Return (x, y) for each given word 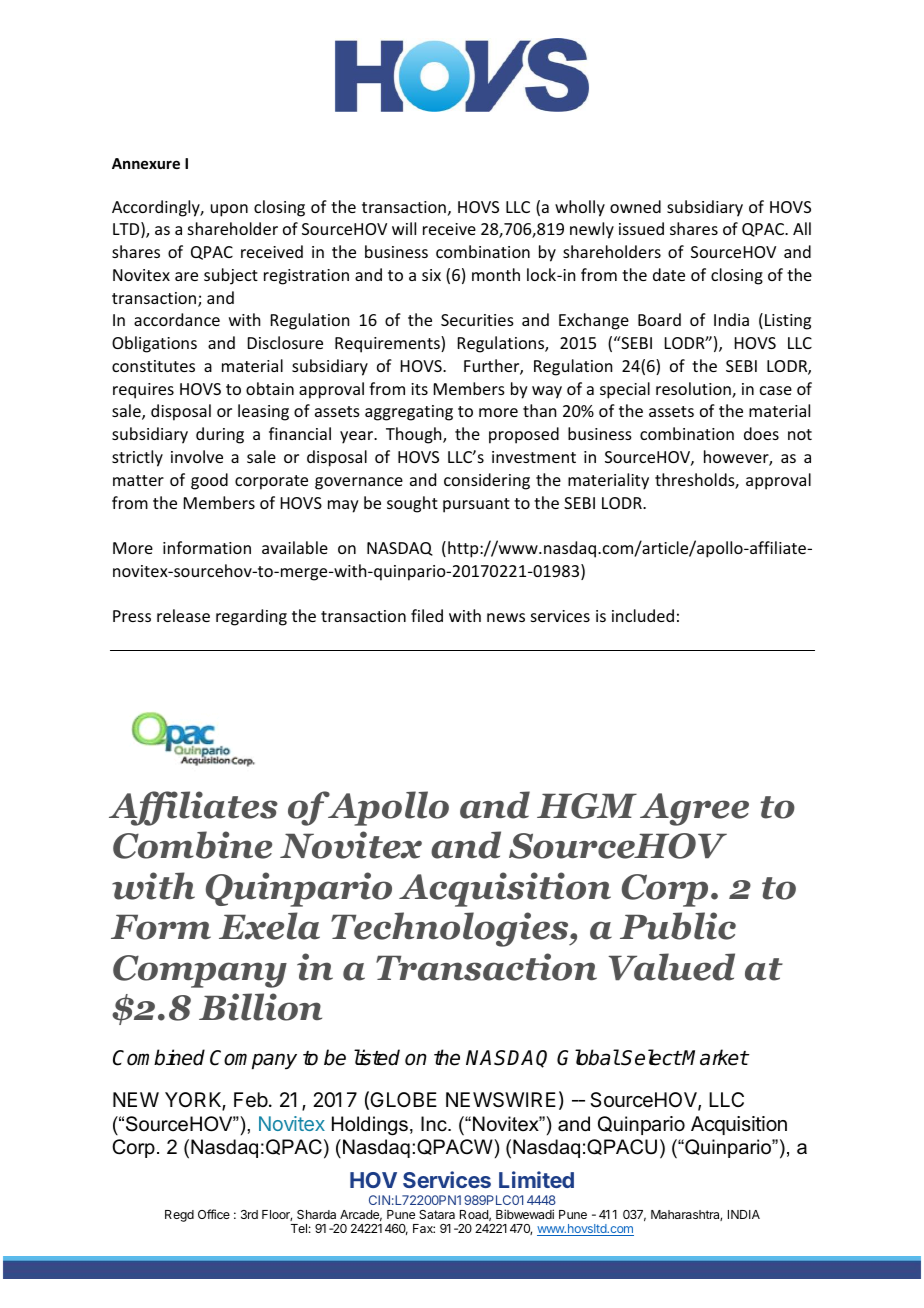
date (669, 274)
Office (214, 1214)
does (761, 433)
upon (229, 210)
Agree (694, 809)
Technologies (451, 929)
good (209, 481)
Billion (260, 1007)
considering (487, 481)
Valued (671, 967)
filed (427, 615)
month (496, 274)
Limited (536, 1179)
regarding (251, 617)
